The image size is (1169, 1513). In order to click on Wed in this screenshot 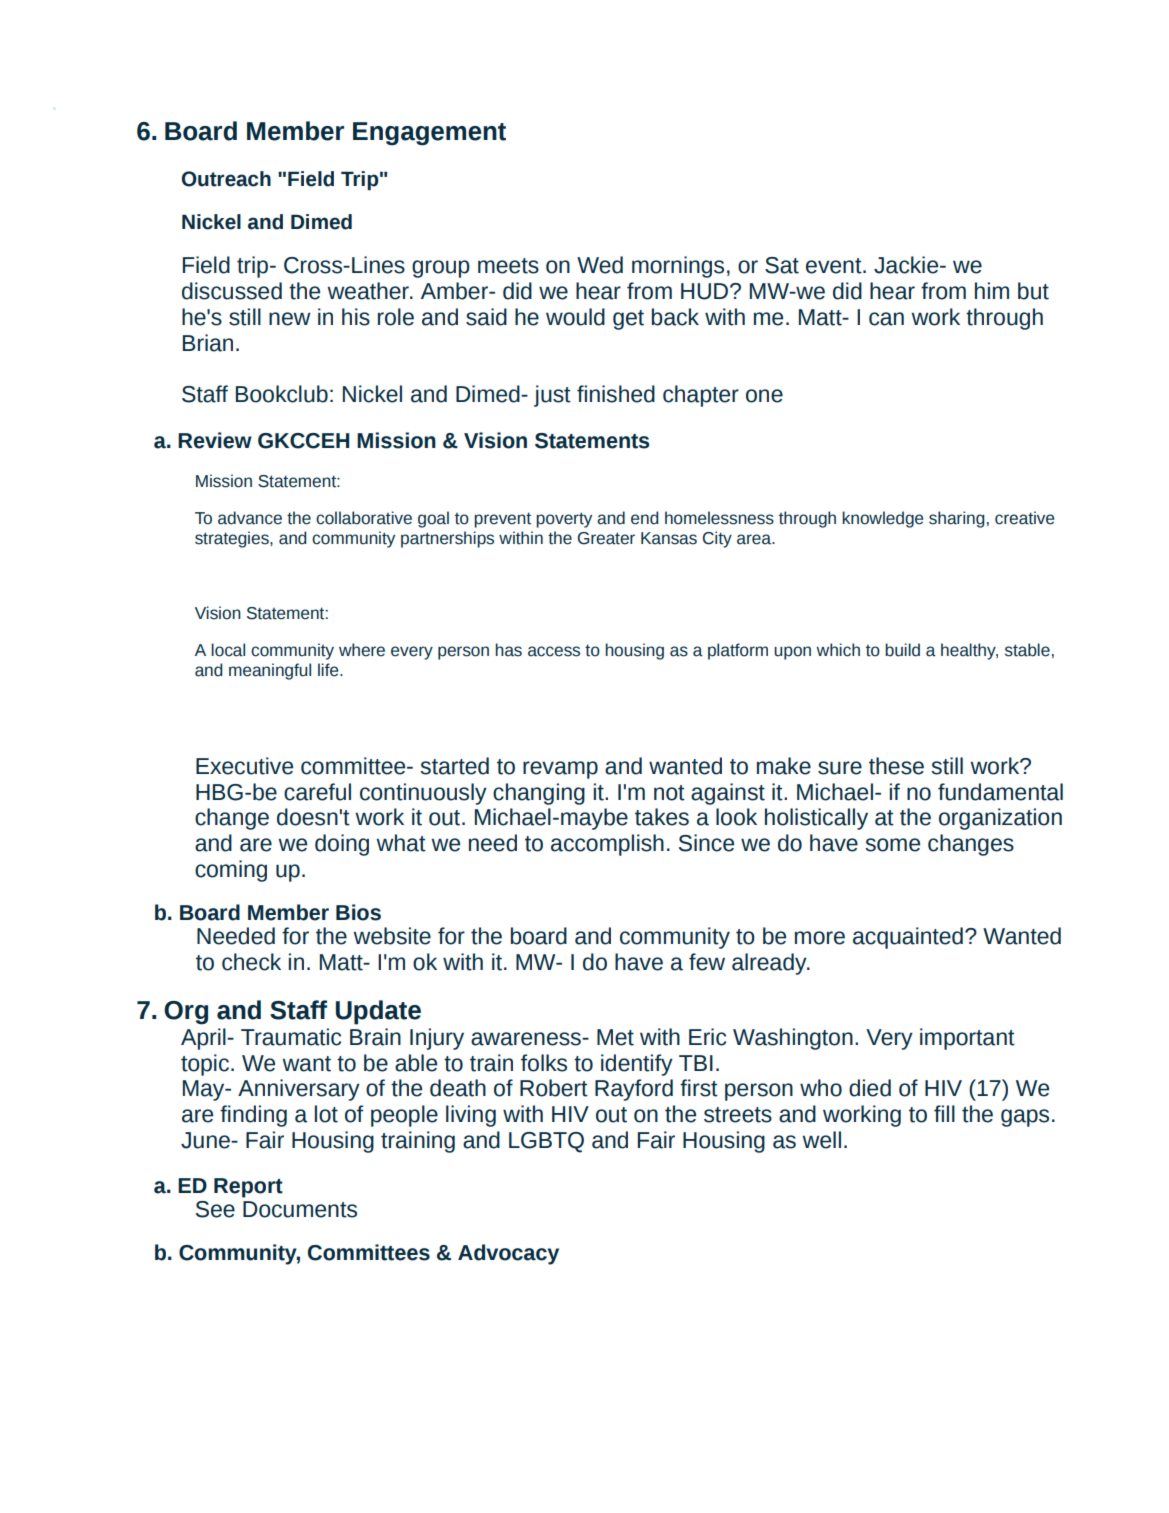, I will do `click(600, 265)`.
